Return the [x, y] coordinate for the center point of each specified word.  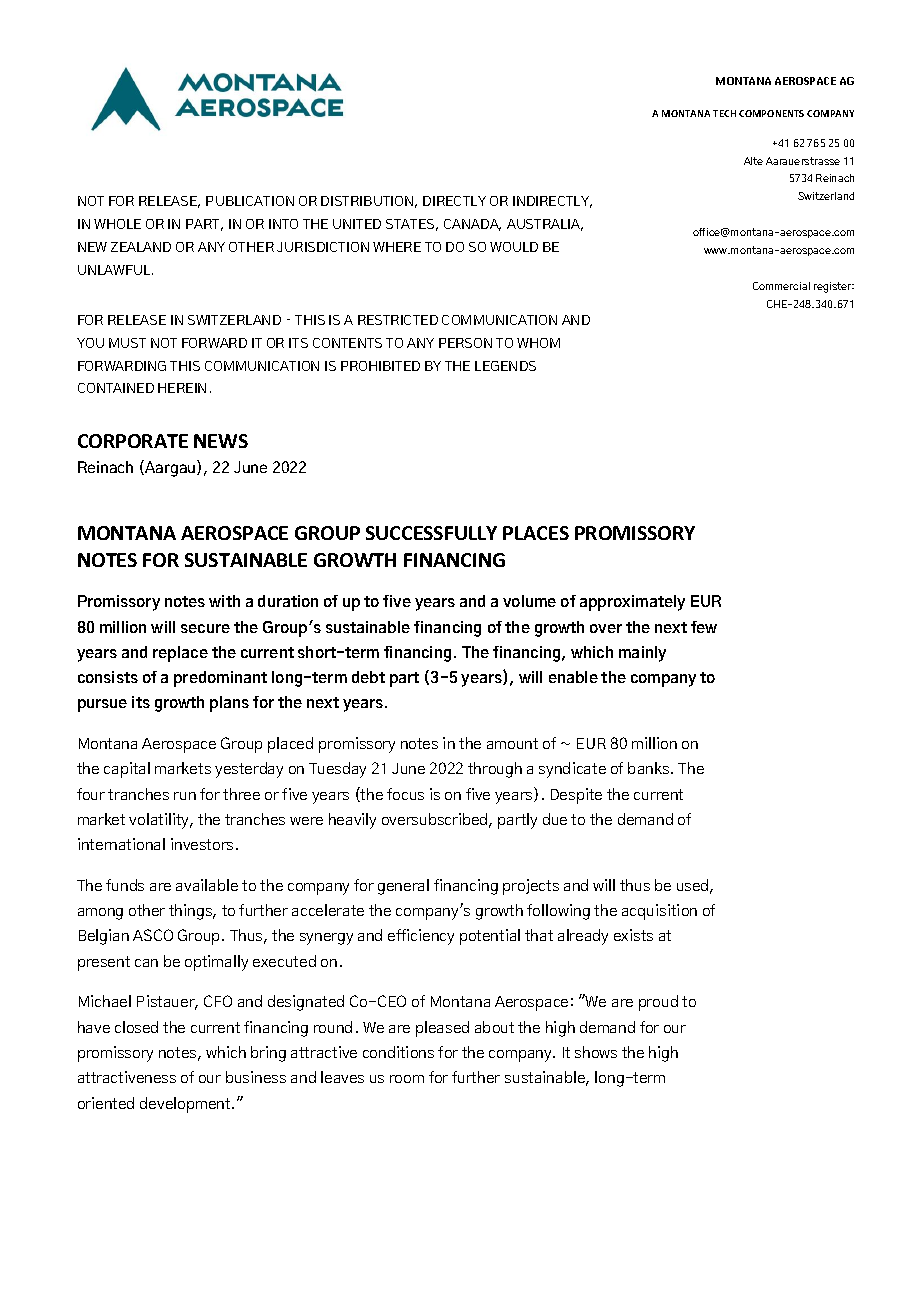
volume [529, 601]
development [186, 1105]
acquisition [659, 912]
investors [202, 844]
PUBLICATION [250, 201]
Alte [753, 161]
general [403, 887]
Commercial [781, 286]
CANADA [472, 225]
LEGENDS [505, 366]
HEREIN [182, 388]
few [704, 627]
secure [205, 628]
